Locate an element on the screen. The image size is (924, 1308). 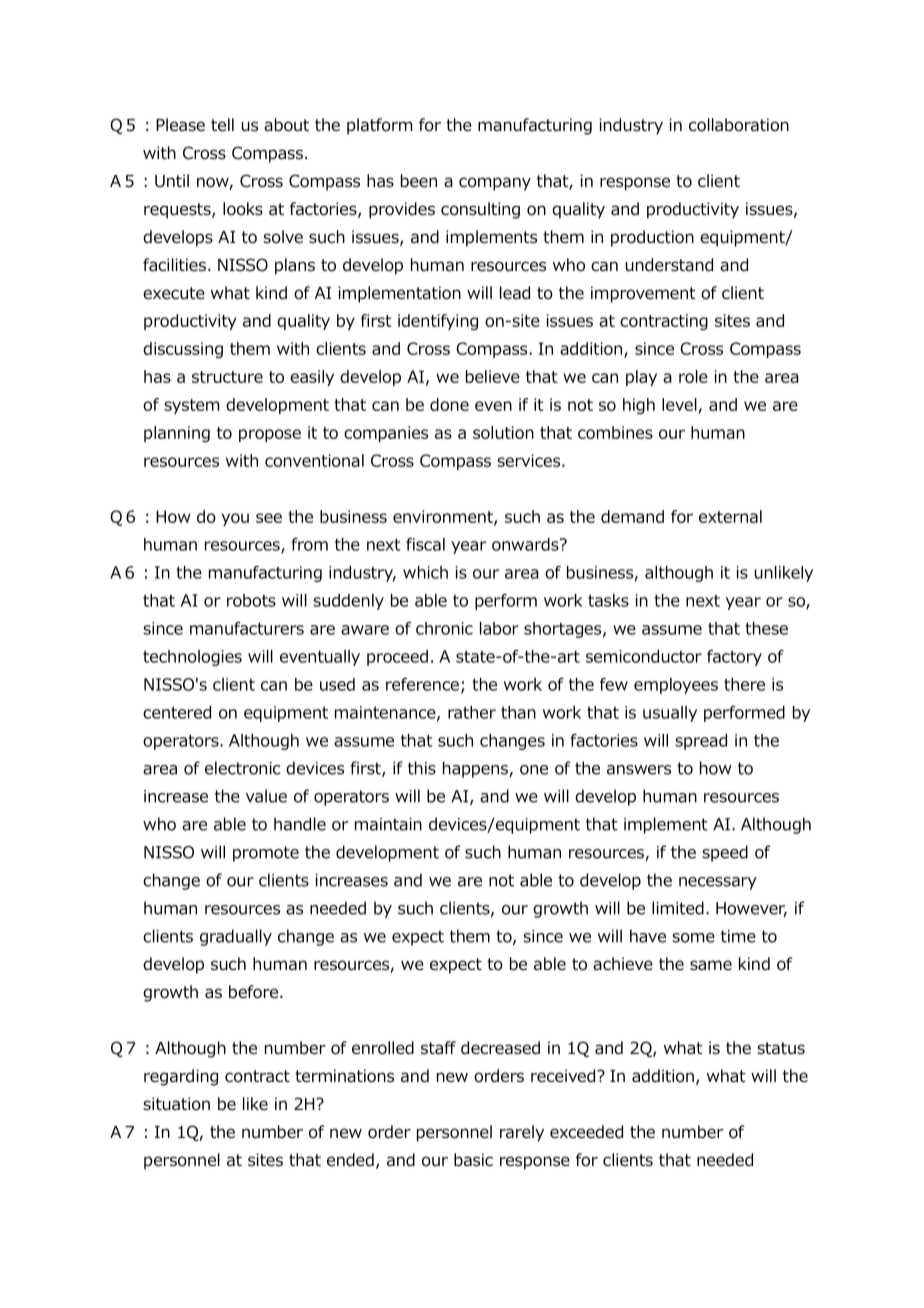
production is located at coordinates (652, 238).
